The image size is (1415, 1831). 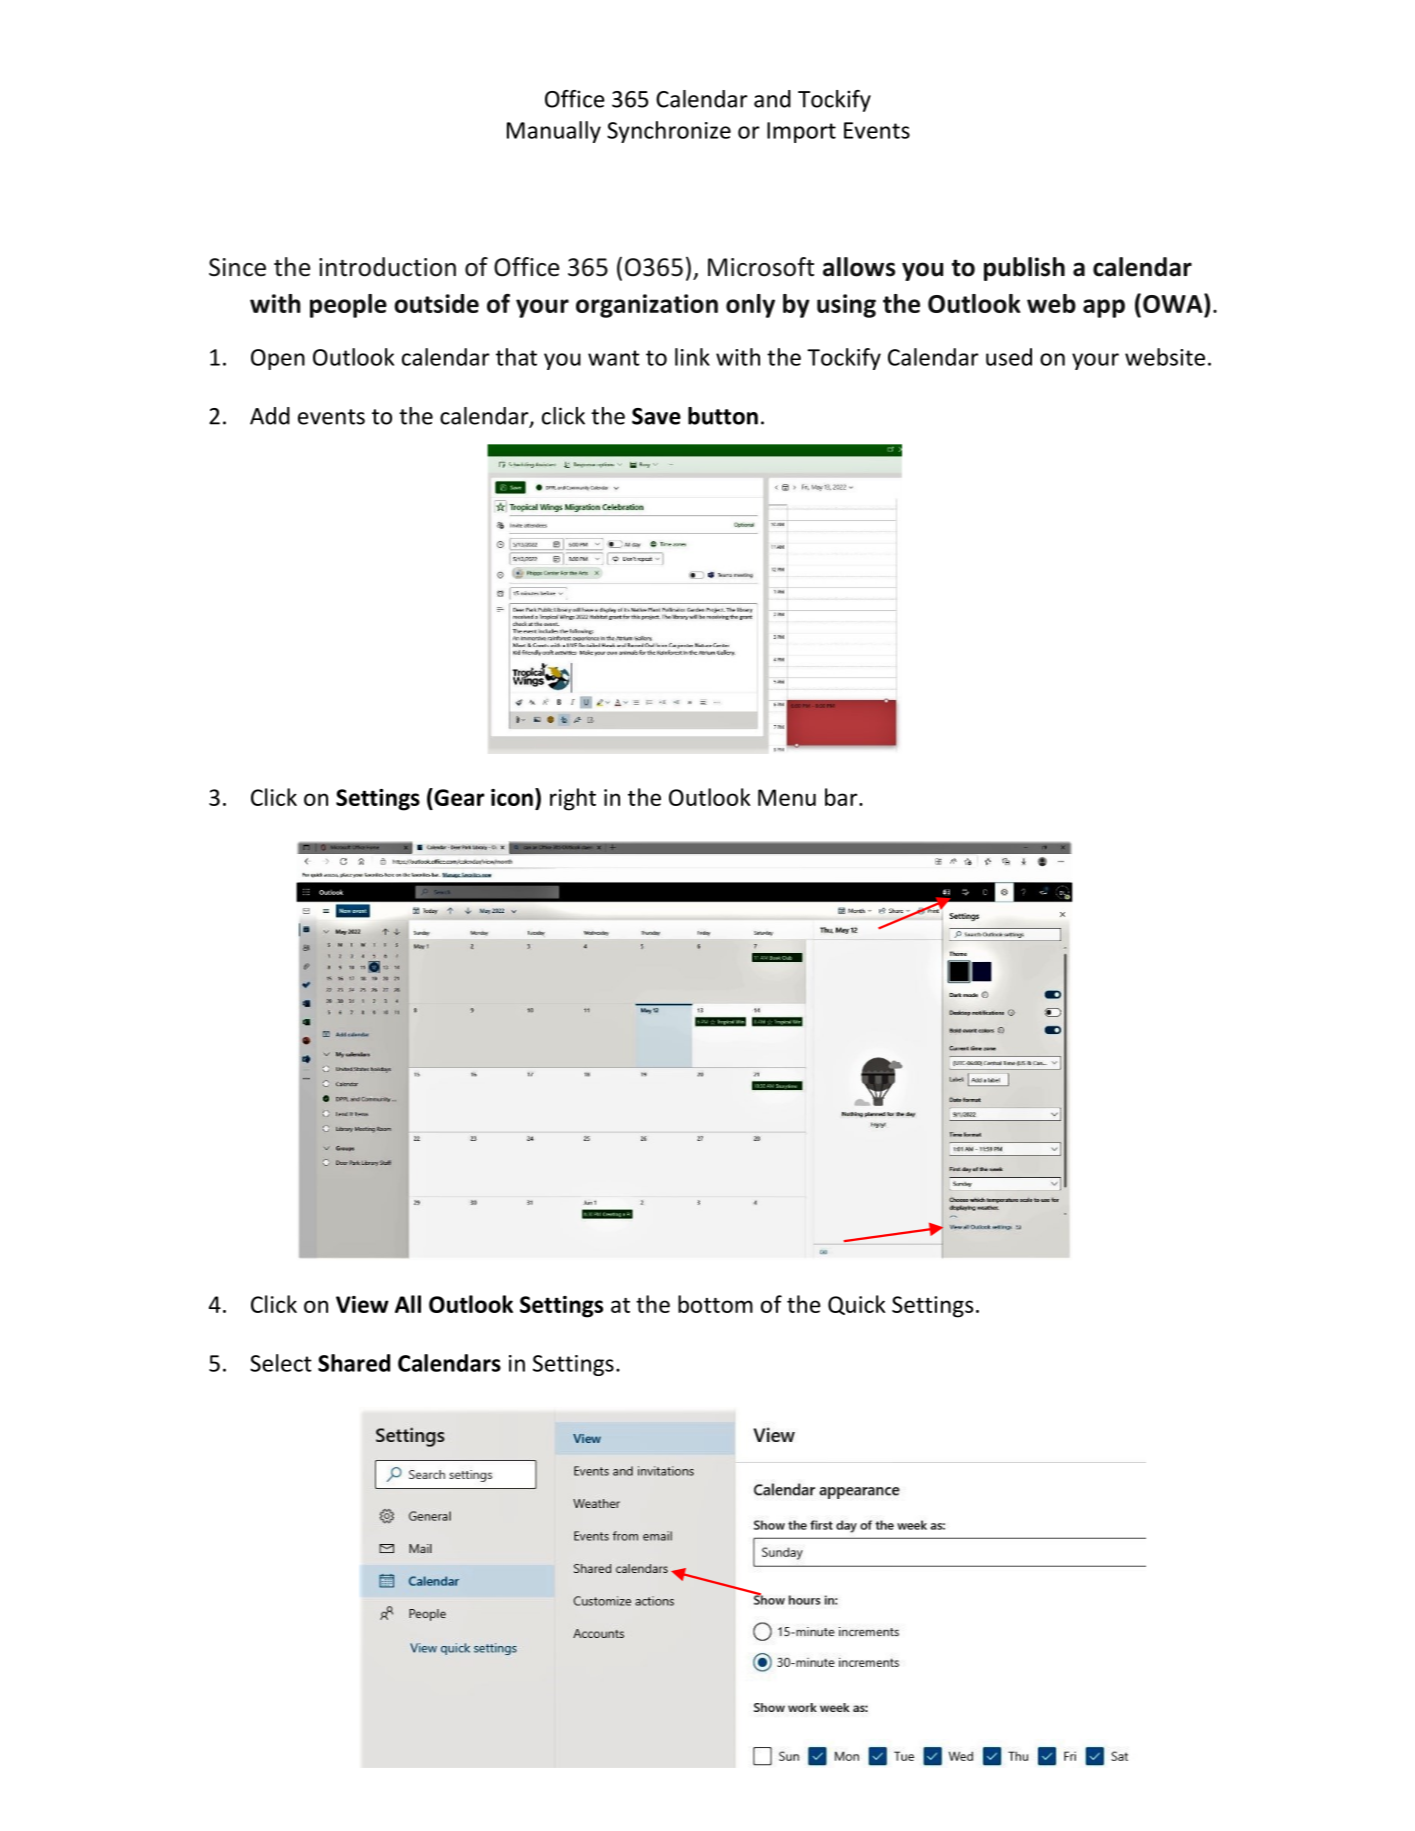 I want to click on View, so click(x=362, y=1304).
